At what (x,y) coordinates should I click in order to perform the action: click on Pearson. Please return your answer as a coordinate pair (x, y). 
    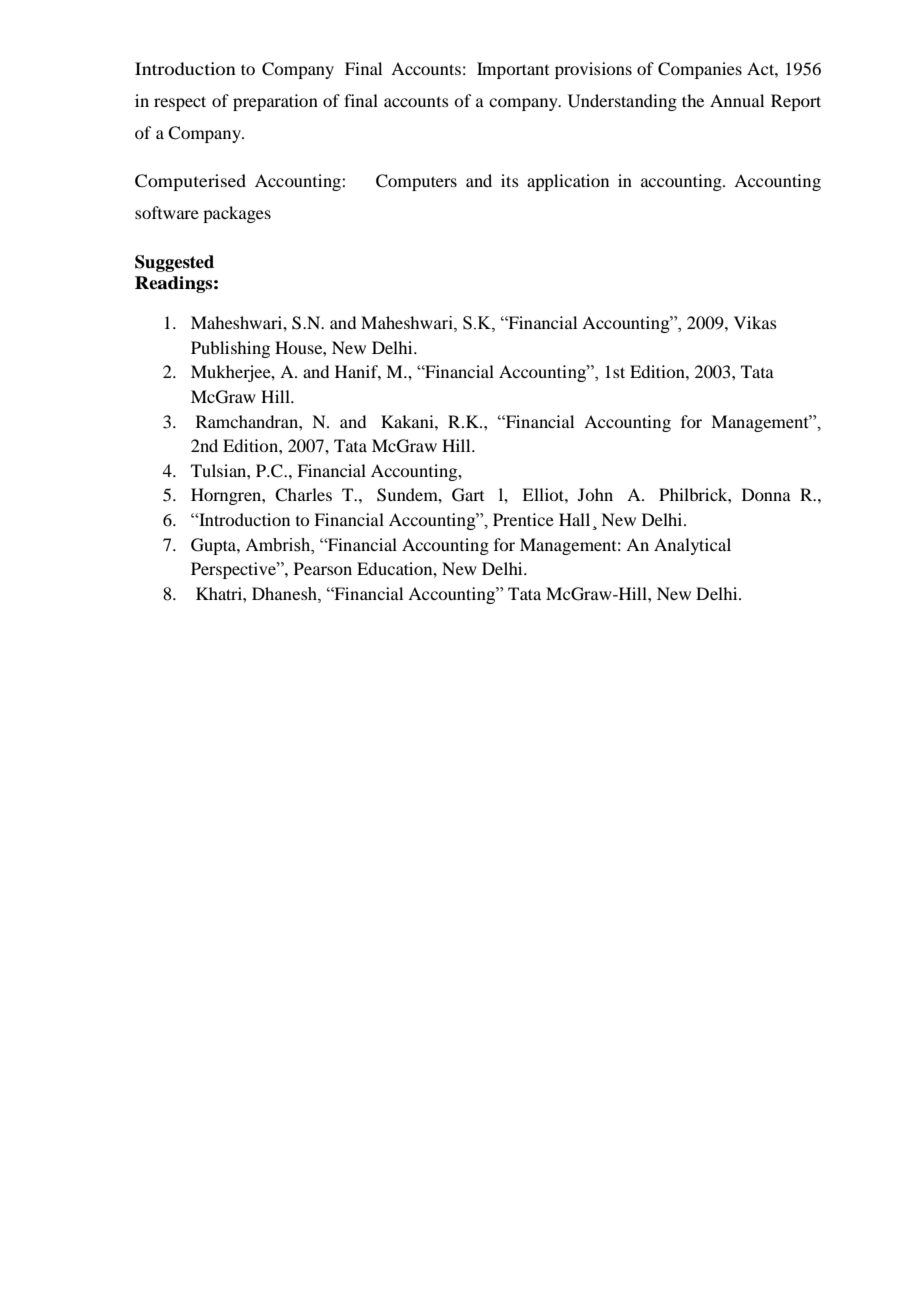
    Looking at the image, I should click on (323, 568).
